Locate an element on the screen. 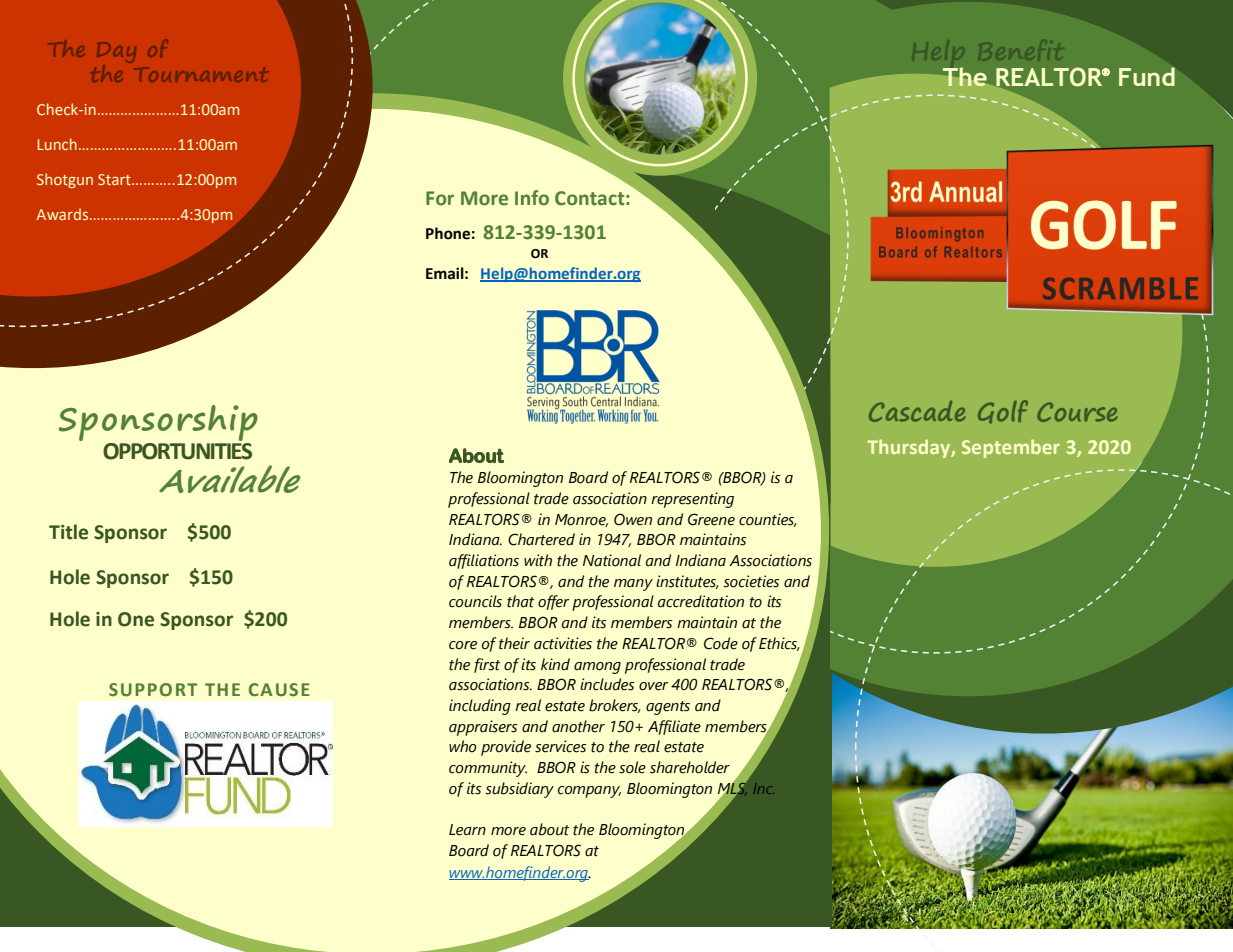  subsidiary is located at coordinates (519, 790).
